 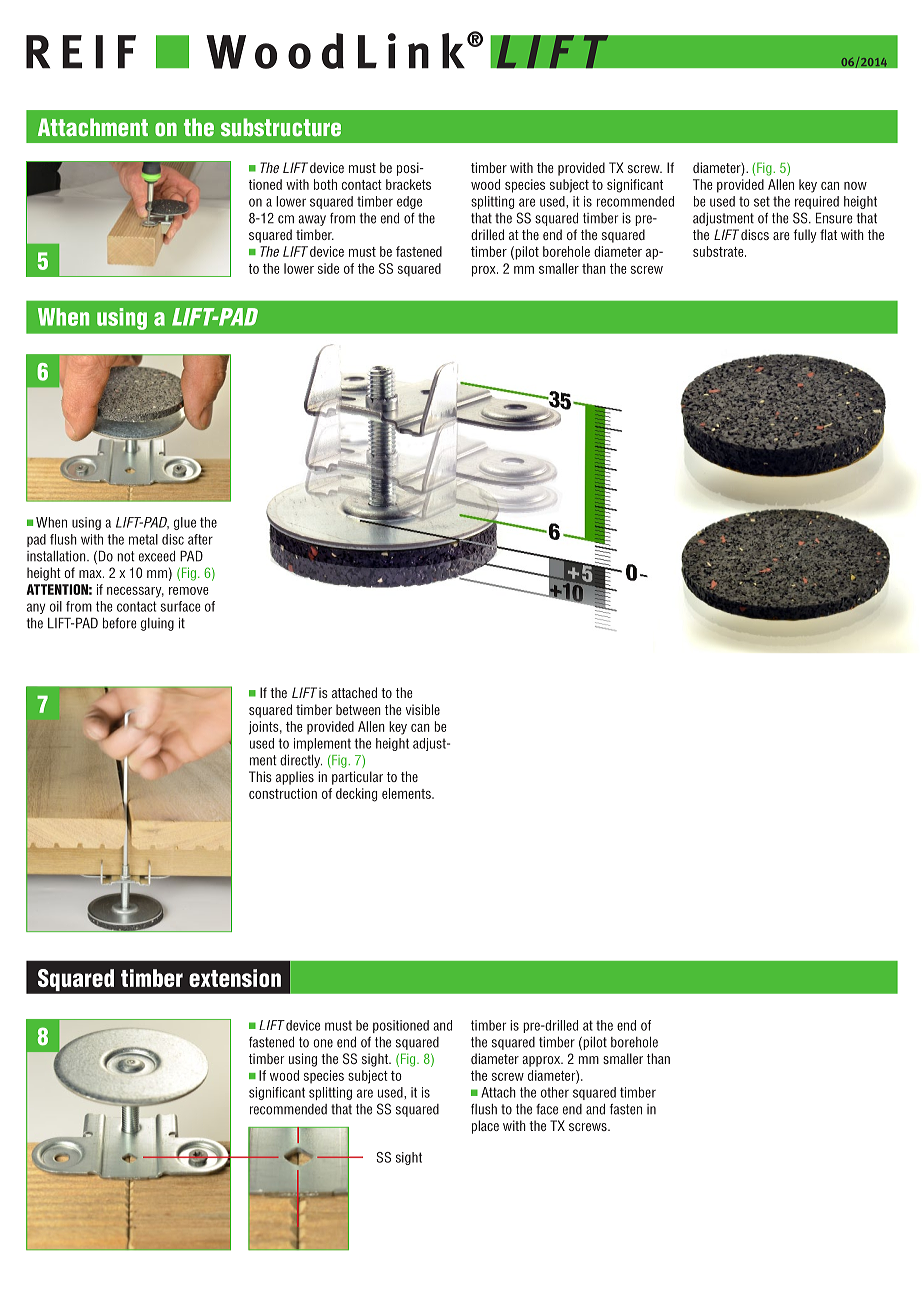 I want to click on visible, so click(x=423, y=709).
